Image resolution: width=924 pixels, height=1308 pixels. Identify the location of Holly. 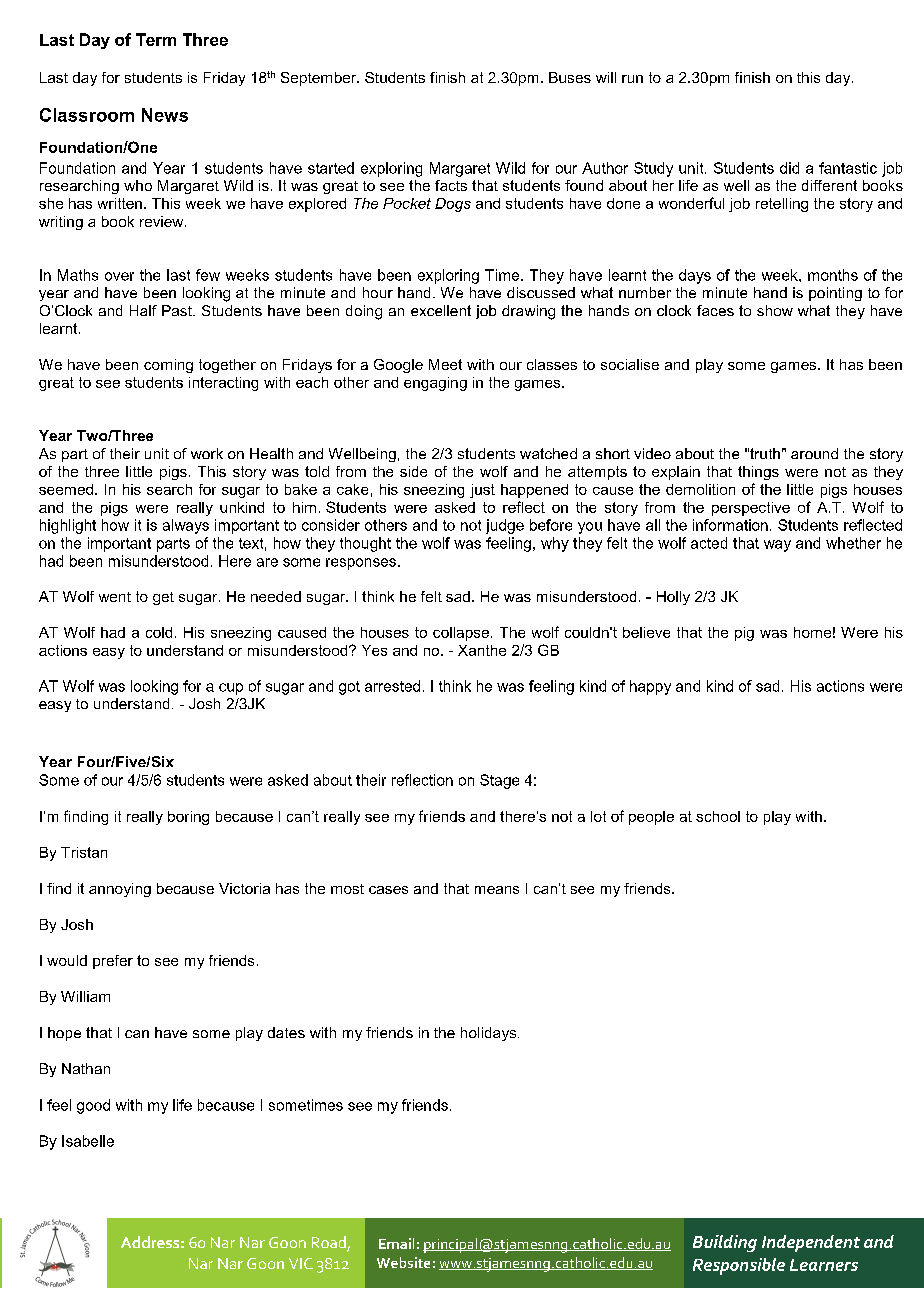
(673, 598).
